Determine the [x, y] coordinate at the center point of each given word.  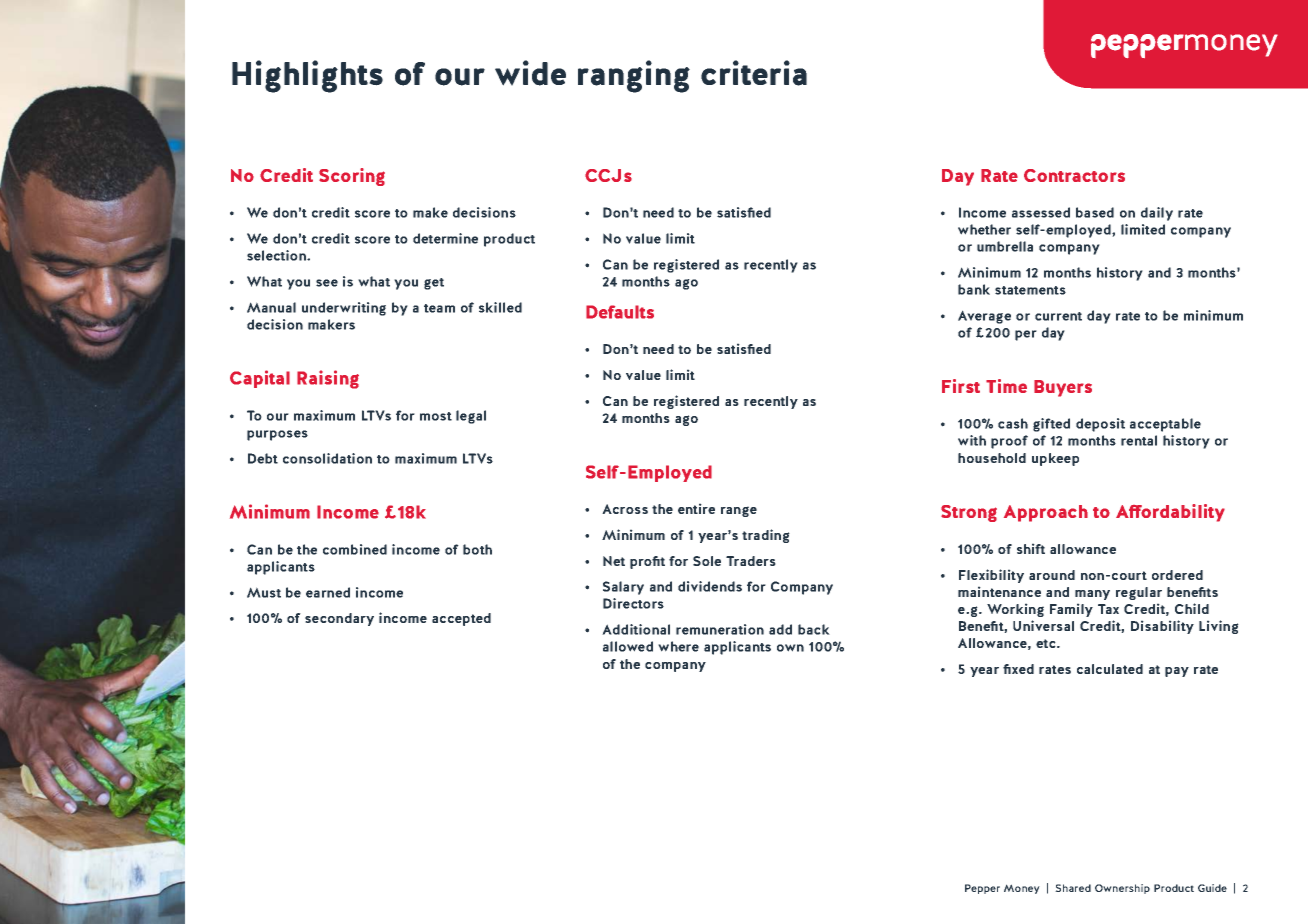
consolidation [327, 458]
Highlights [307, 76]
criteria [754, 73]
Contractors [1074, 175]
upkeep [1055, 459]
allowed [628, 646]
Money [1022, 889]
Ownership [1122, 889]
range [739, 511]
